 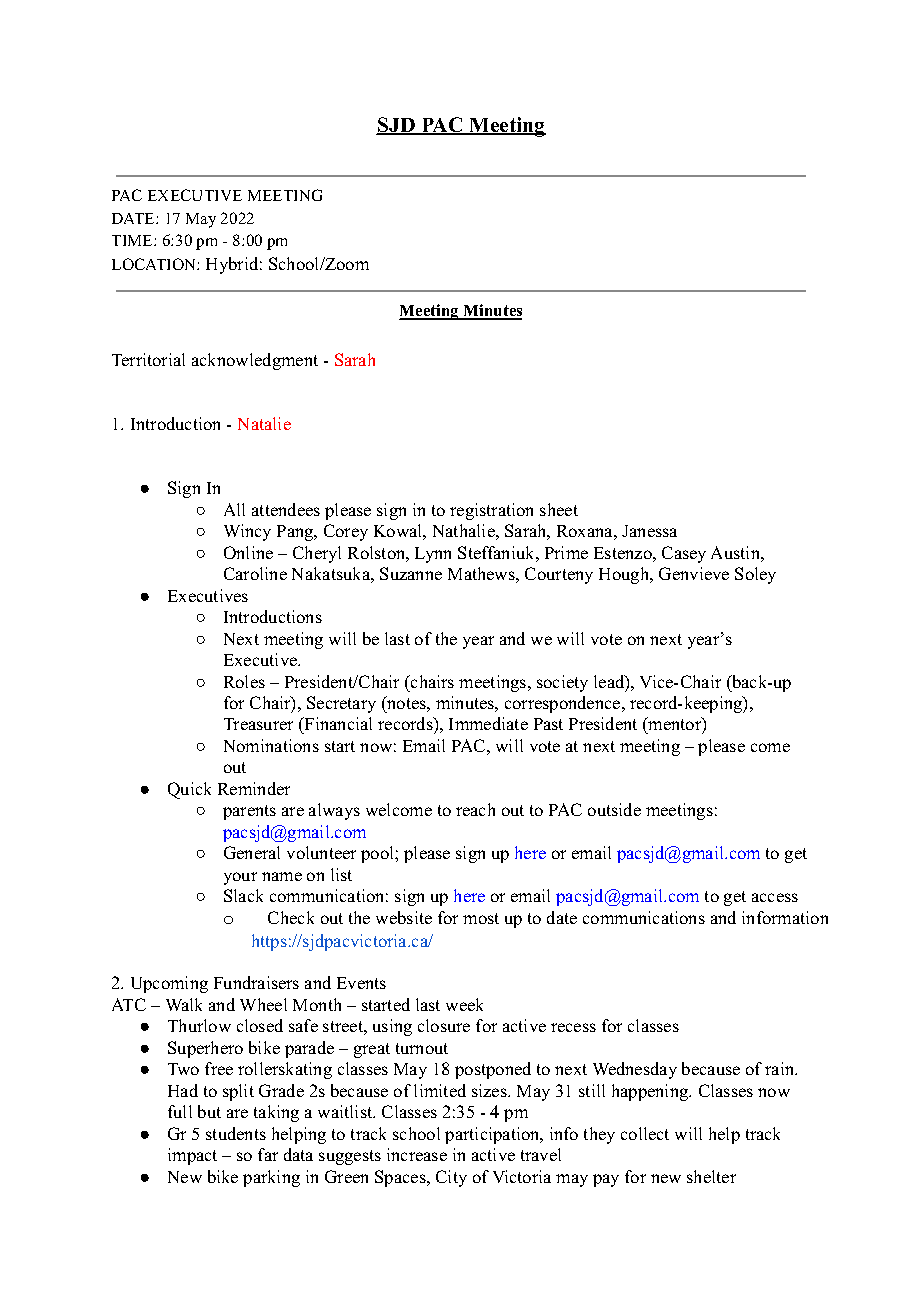 What do you see at coordinates (559, 509) in the document?
I see `sheet` at bounding box center [559, 509].
